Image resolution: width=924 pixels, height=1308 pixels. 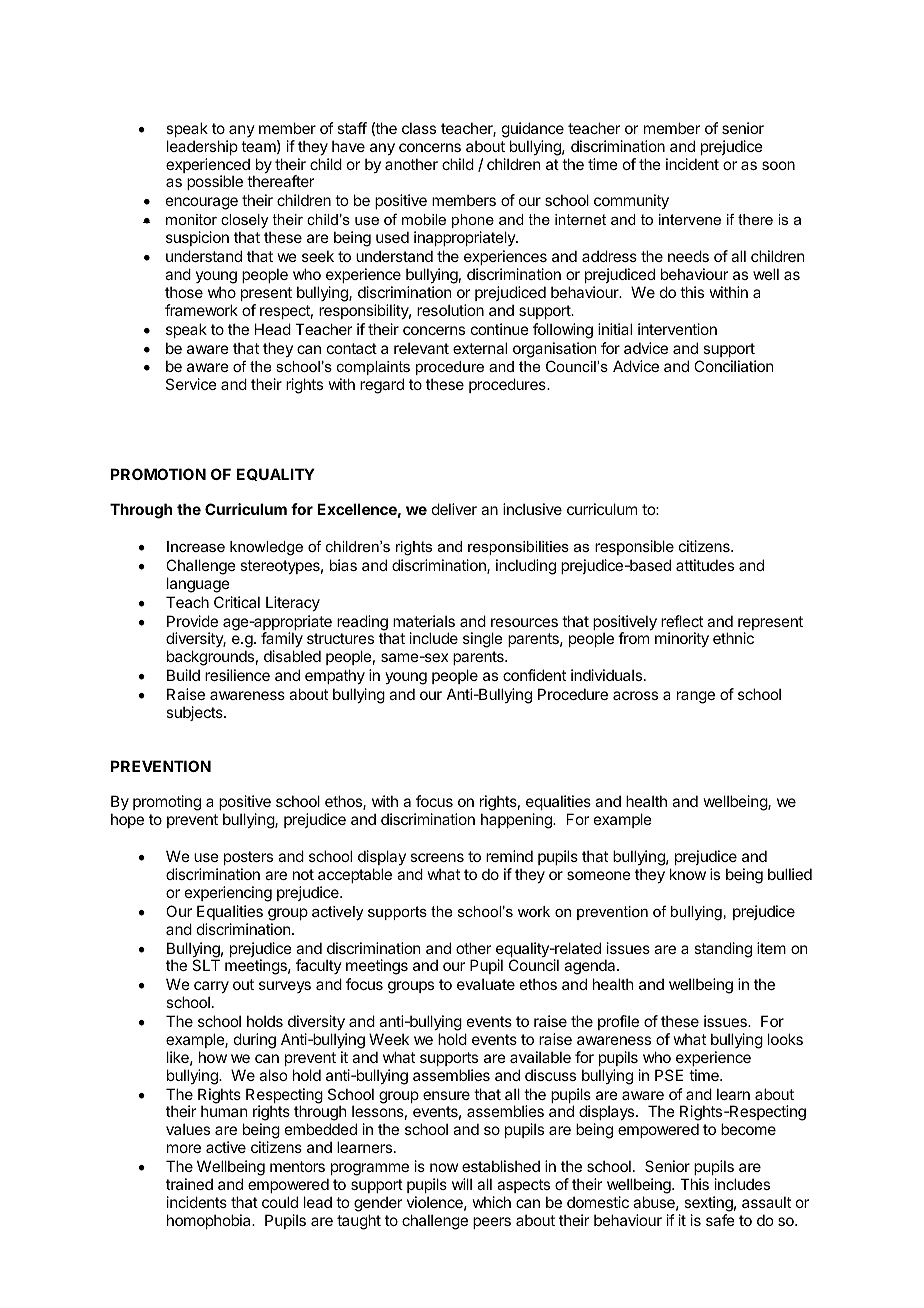 What do you see at coordinates (720, 1220) in the image?
I see `safe` at bounding box center [720, 1220].
